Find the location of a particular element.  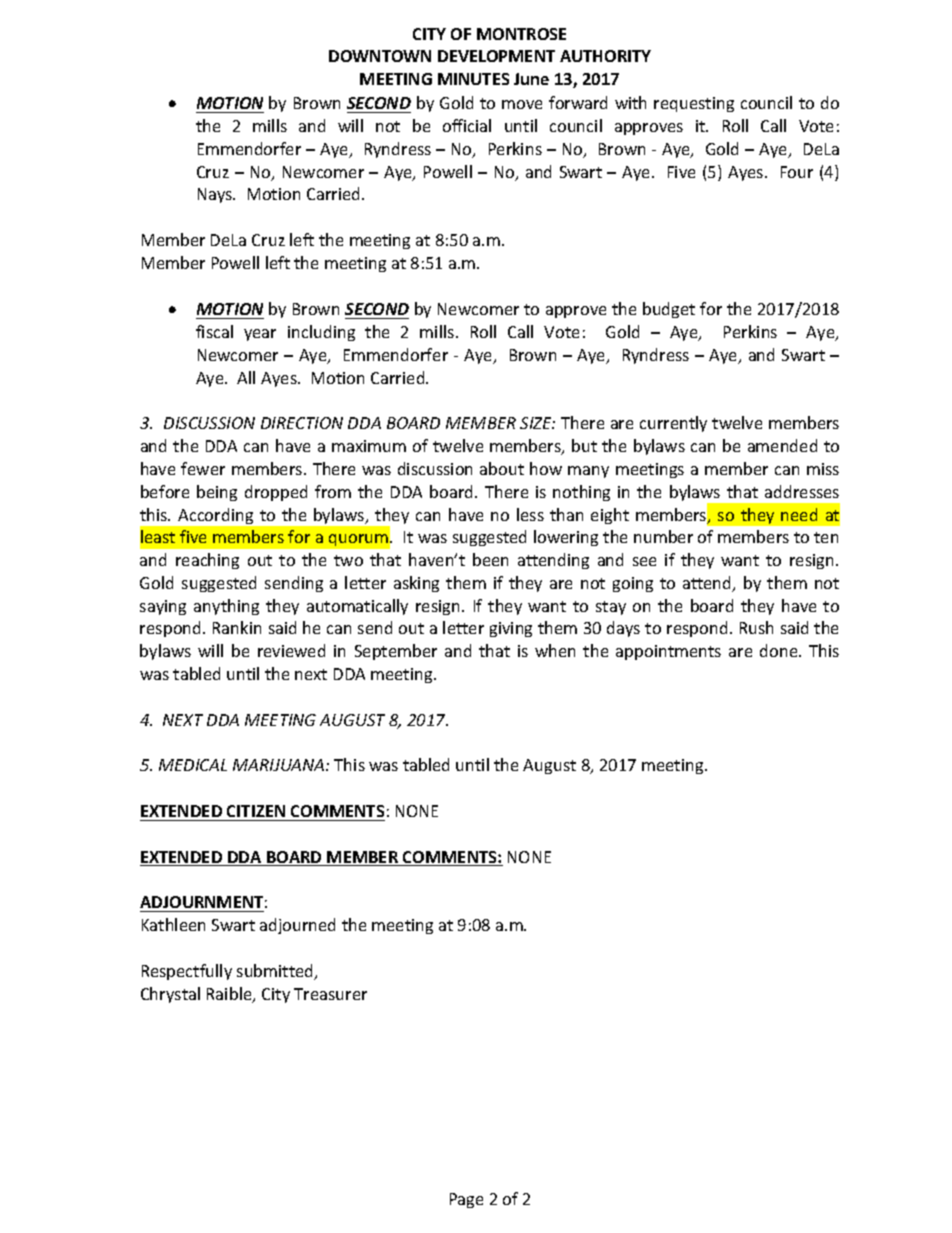

Chrystal is located at coordinates (170, 995).
